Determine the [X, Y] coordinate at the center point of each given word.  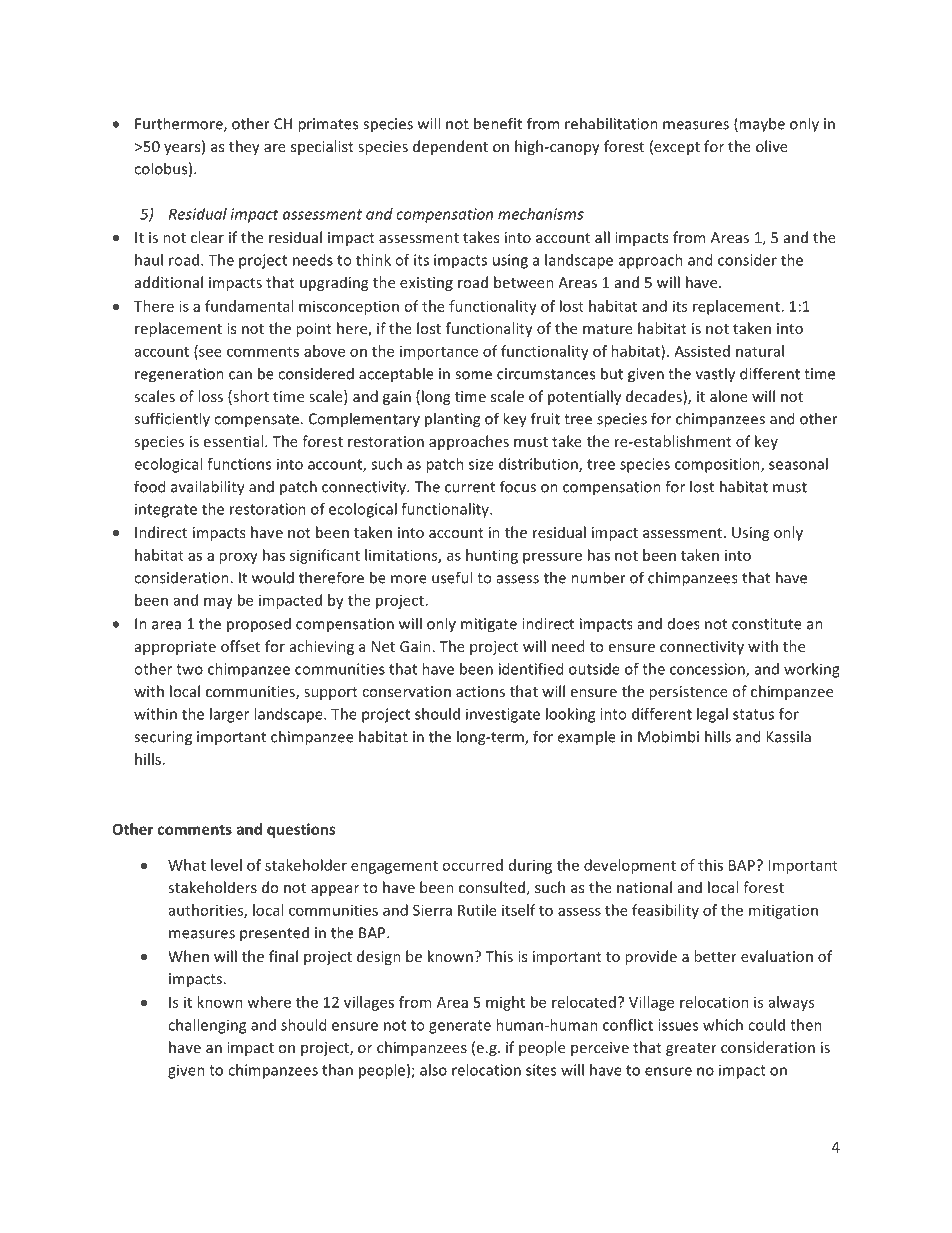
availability [208, 488]
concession [708, 670]
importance [439, 353]
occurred [472, 865]
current [470, 487]
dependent [450, 147]
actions [480, 691]
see [209, 353]
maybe [761, 125]
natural [760, 351]
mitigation [783, 911]
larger [229, 715]
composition [718, 465]
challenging [207, 1026]
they [244, 147]
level [226, 865]
